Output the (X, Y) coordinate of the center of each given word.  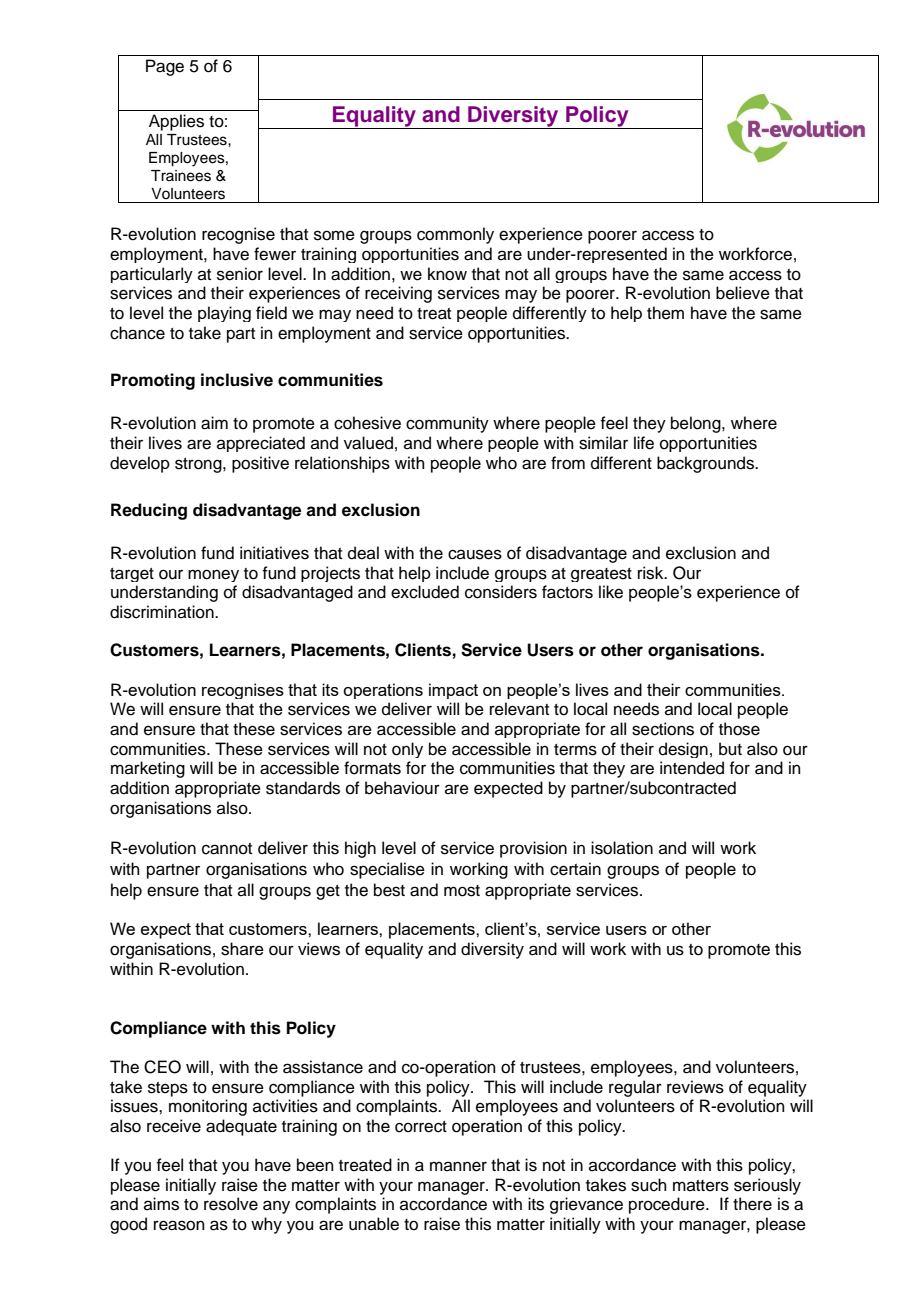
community (447, 424)
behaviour (402, 788)
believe (743, 293)
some (334, 235)
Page (165, 67)
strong (199, 465)
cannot (227, 849)
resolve (231, 1204)
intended (692, 768)
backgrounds (706, 464)
